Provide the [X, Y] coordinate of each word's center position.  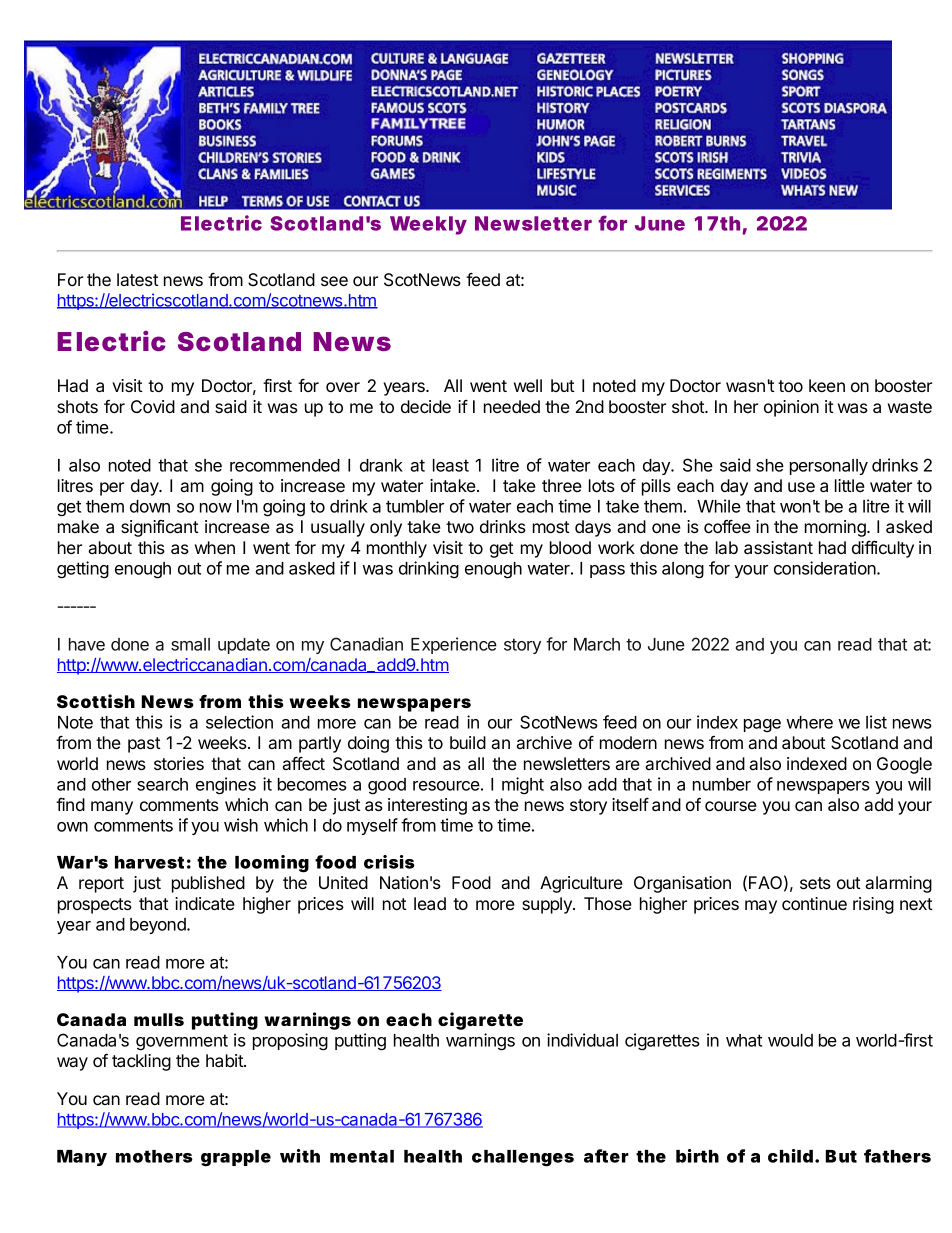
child [790, 1156]
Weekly [428, 225]
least [451, 465]
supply [548, 905]
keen [827, 385]
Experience [454, 645]
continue [814, 903]
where [809, 722]
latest [138, 279]
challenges [523, 1158]
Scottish [96, 701]
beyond [159, 926]
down [150, 506]
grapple [236, 1158]
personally [829, 467]
